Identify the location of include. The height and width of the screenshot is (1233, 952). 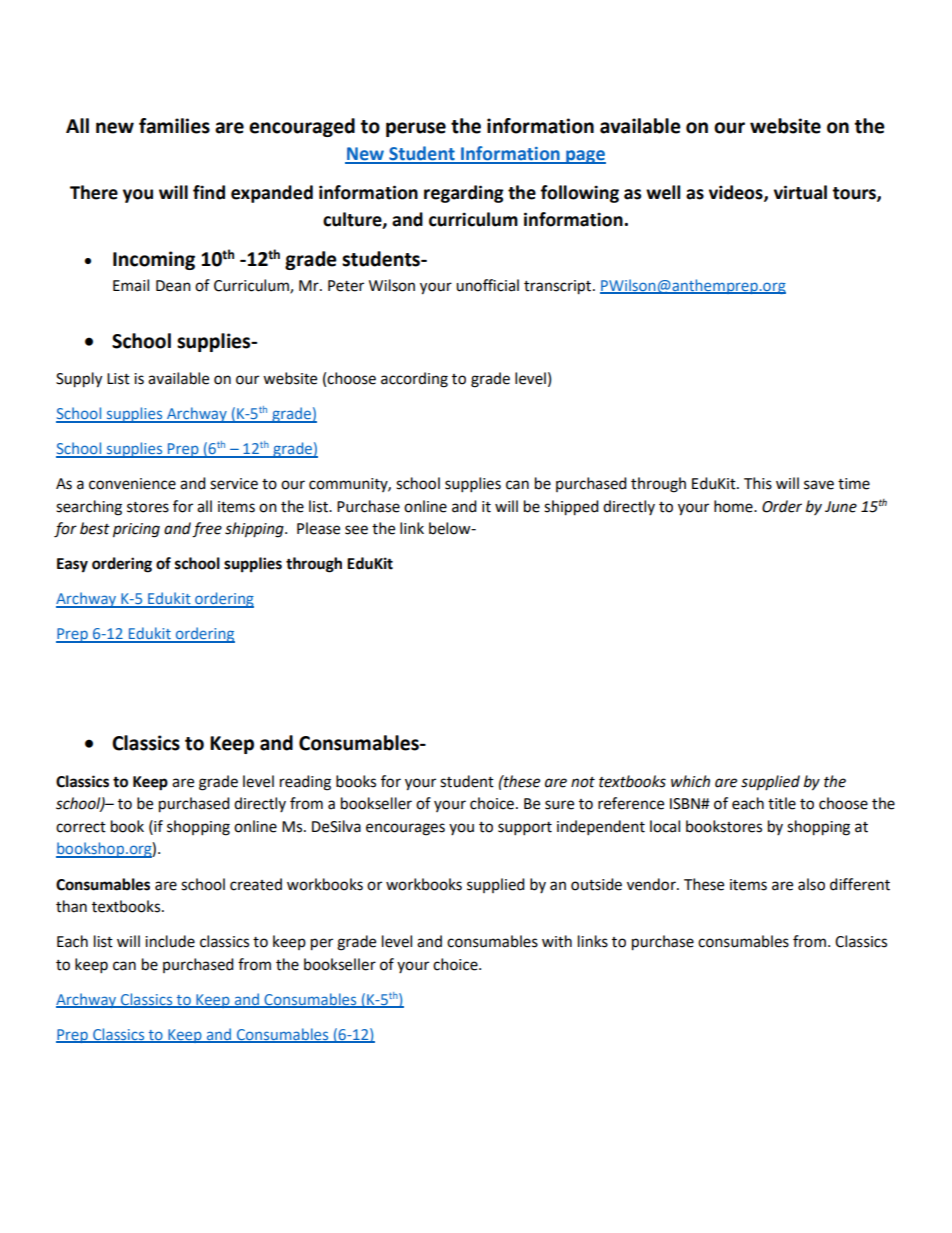
(170, 941).
